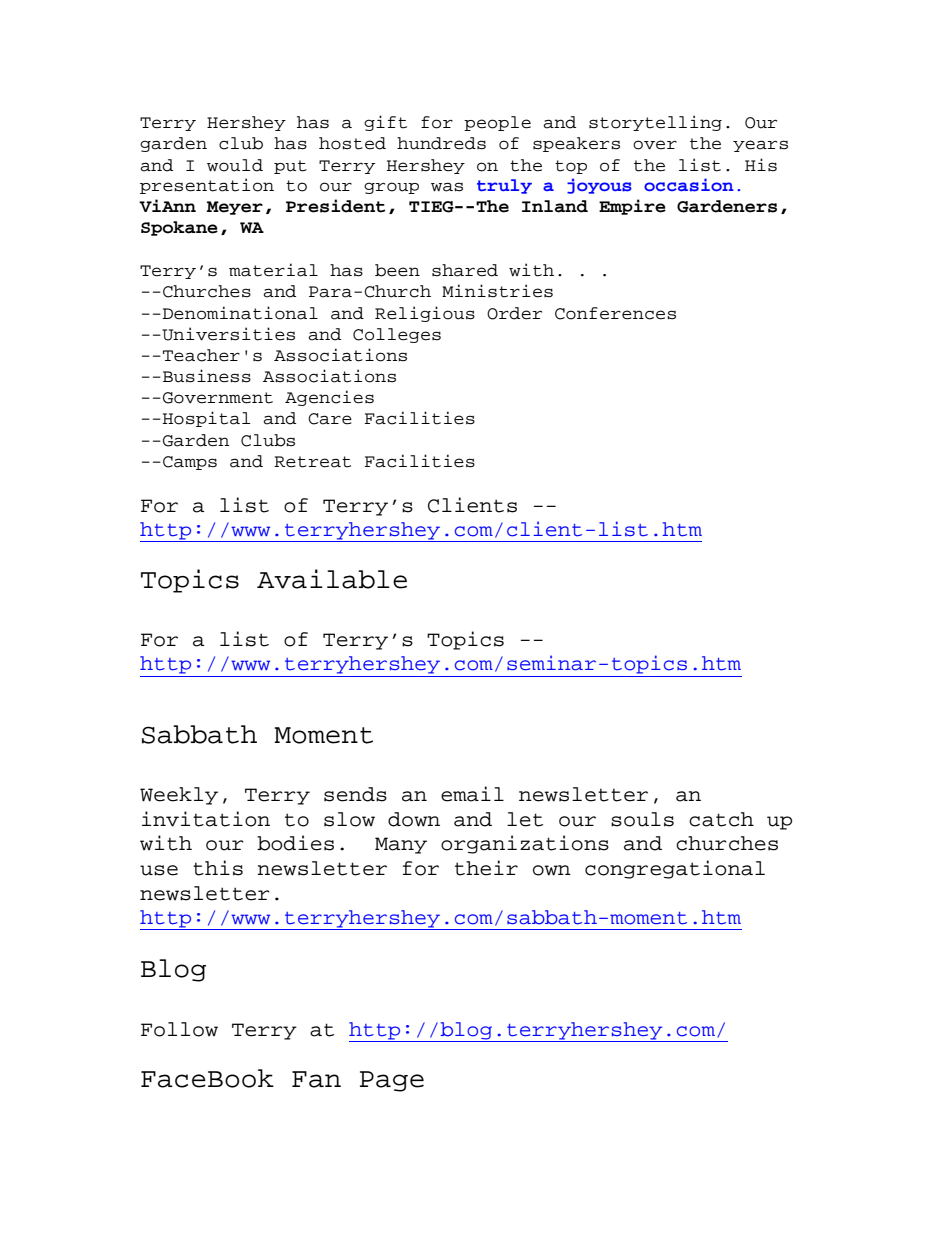  Describe the element at coordinates (721, 819) in the document. I see `catch` at that location.
